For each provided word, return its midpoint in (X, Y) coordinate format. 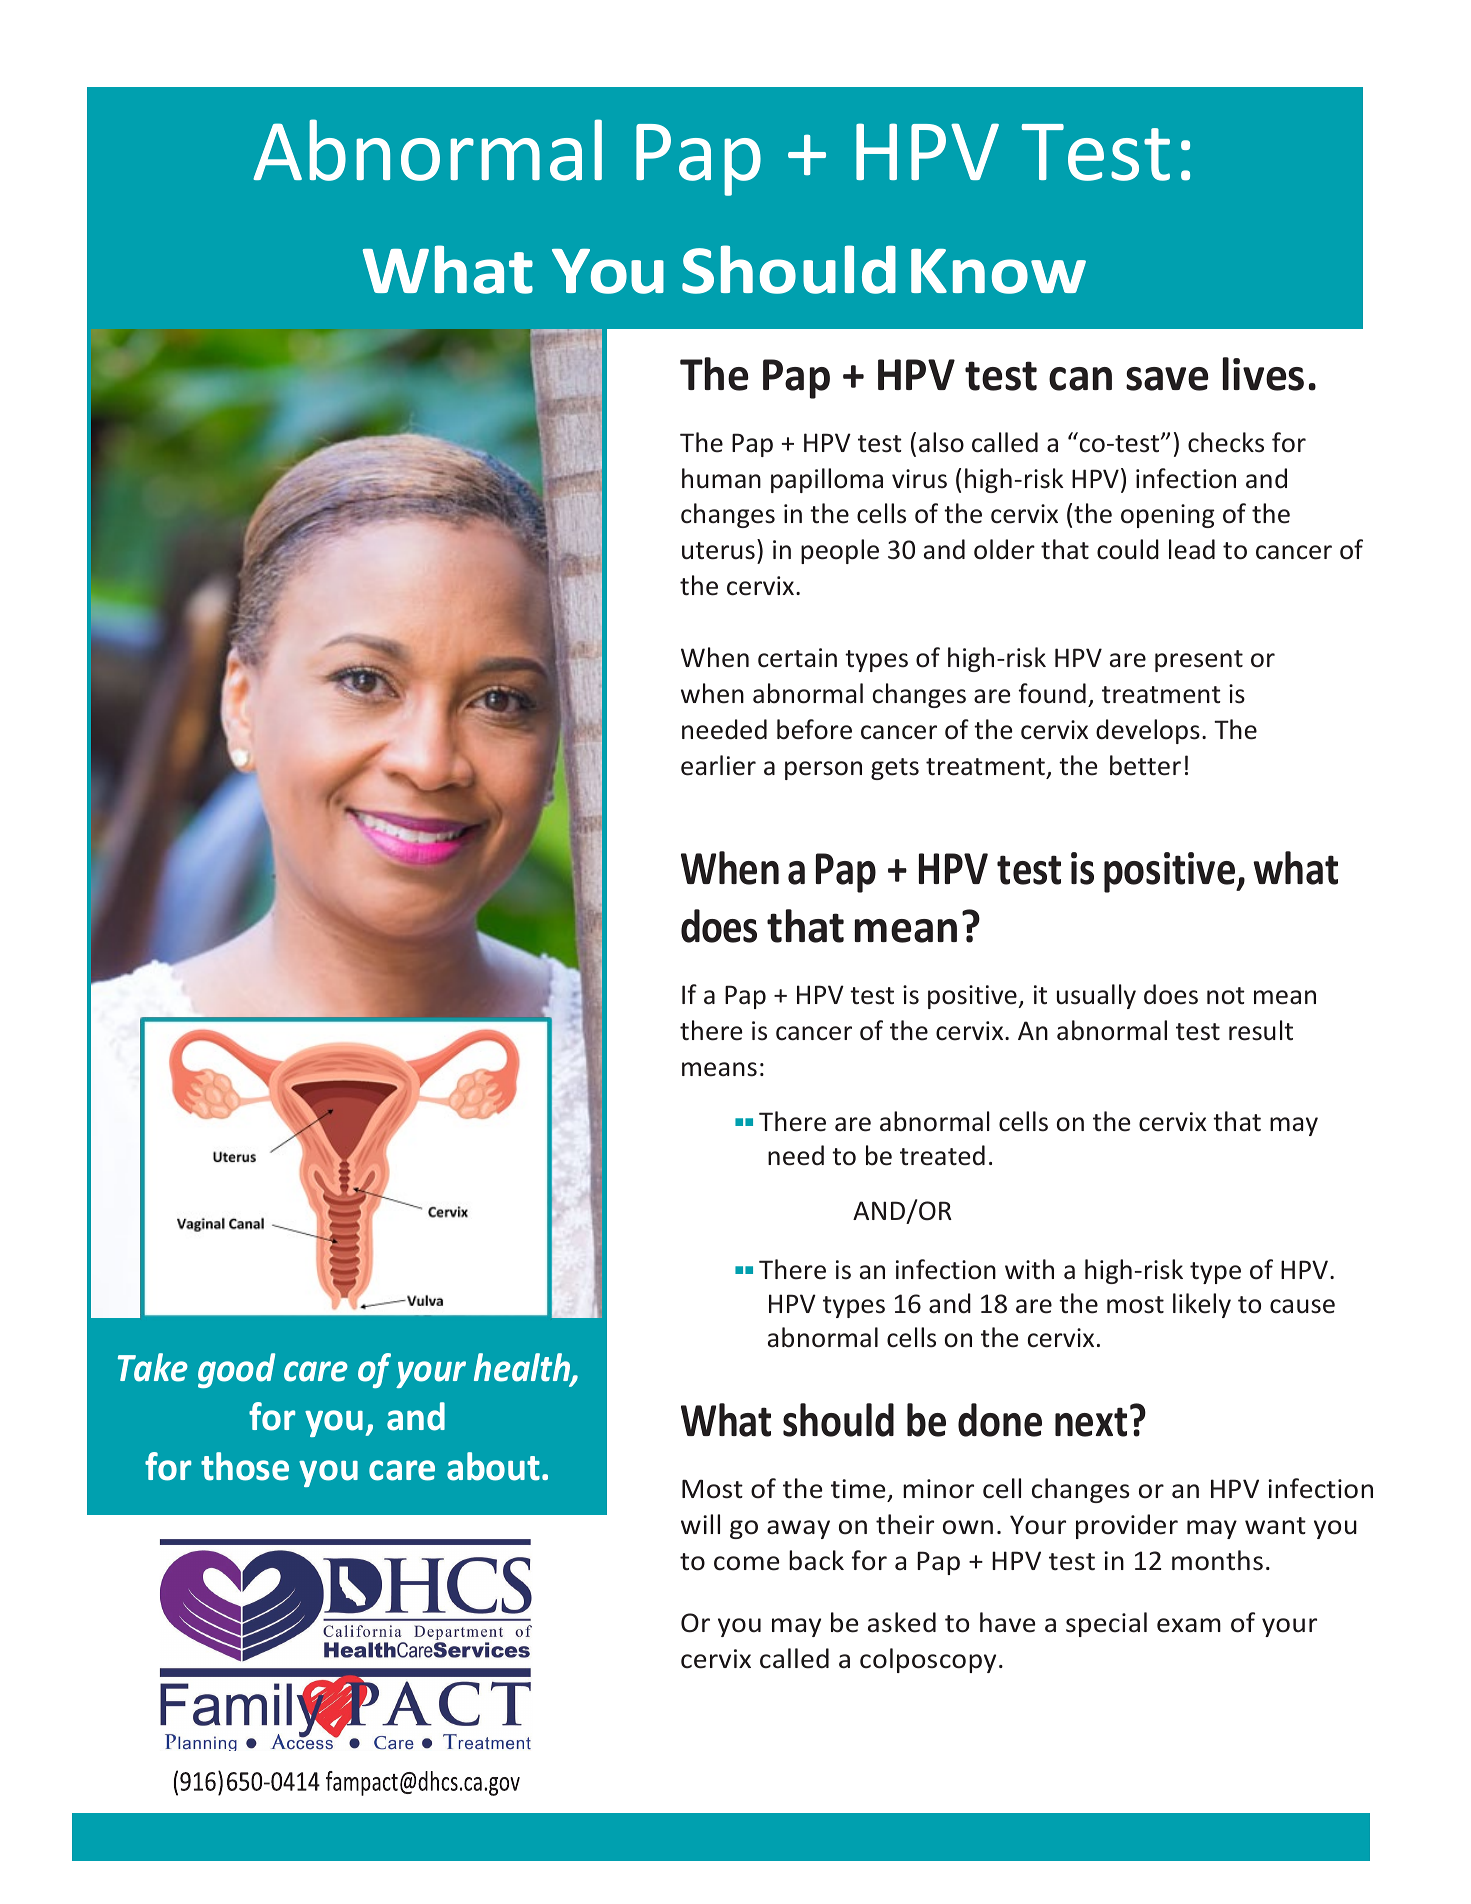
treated (942, 1155)
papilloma (827, 480)
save (1167, 379)
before (814, 729)
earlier (718, 765)
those (245, 1466)
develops (1148, 731)
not (1226, 996)
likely (1202, 1305)
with (1029, 1269)
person (823, 770)
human (721, 478)
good (236, 1370)
